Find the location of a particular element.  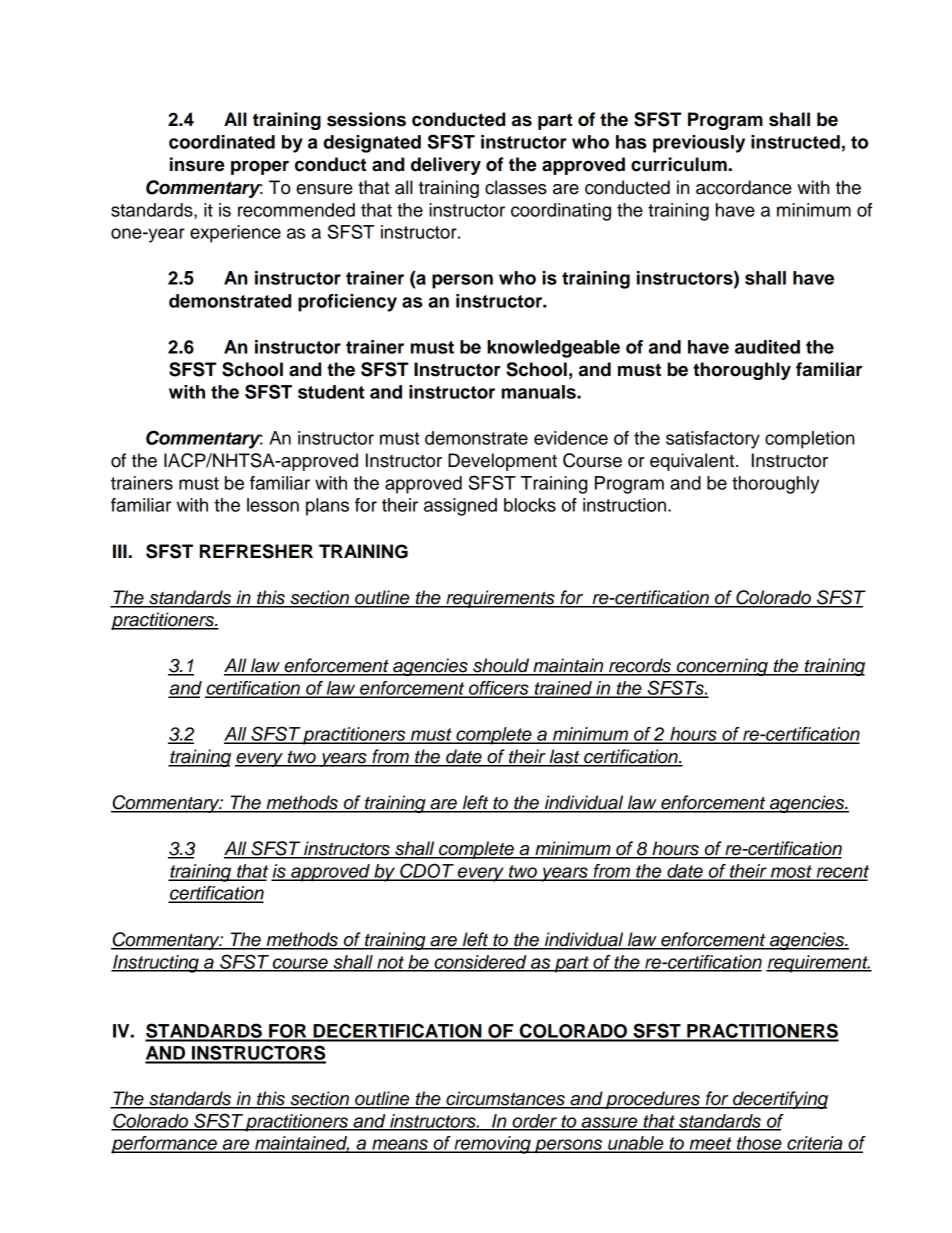

coordinated is located at coordinates (222, 142).
